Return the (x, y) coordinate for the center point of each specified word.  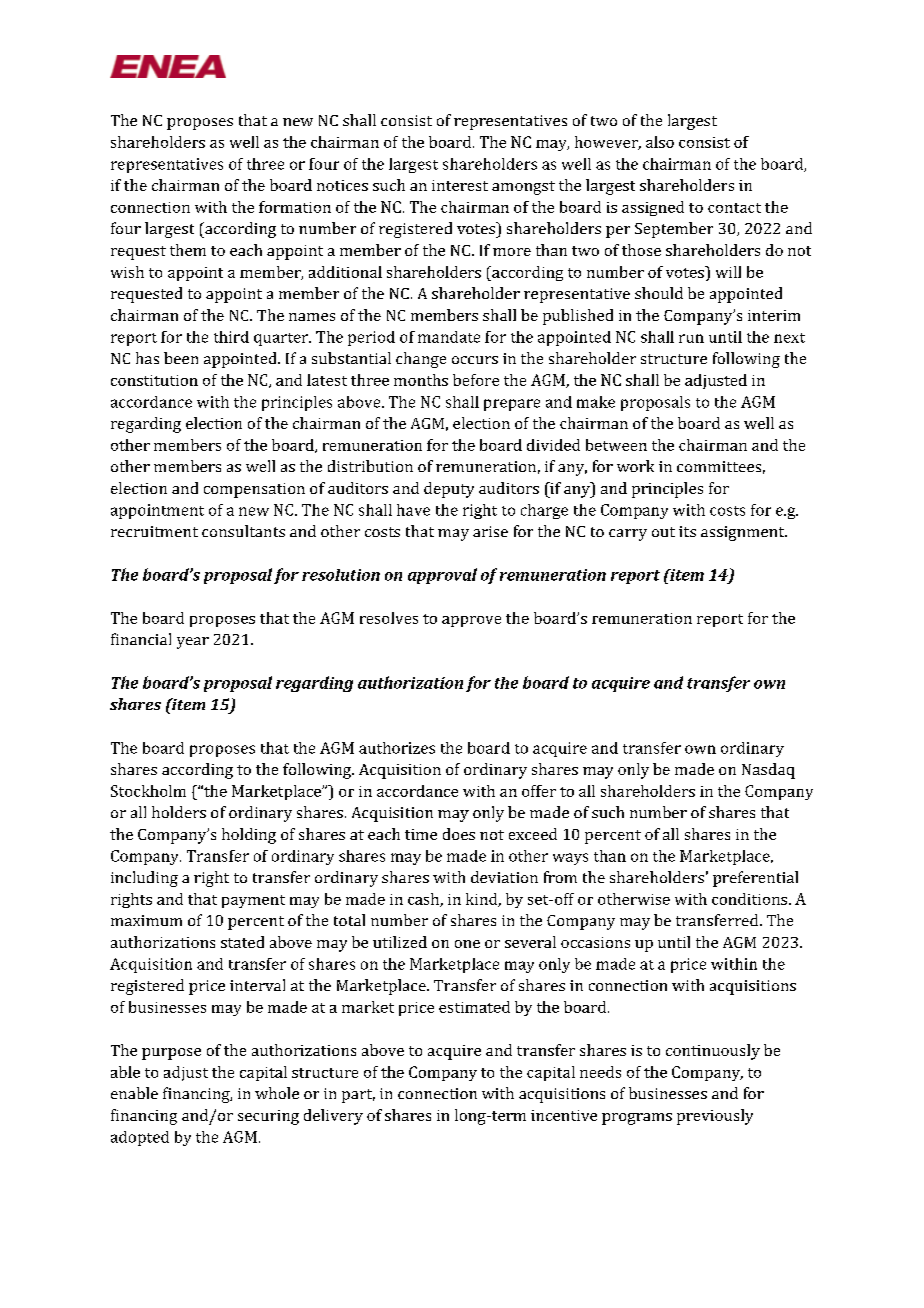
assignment (744, 533)
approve (471, 621)
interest (460, 185)
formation (295, 207)
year (193, 643)
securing (268, 1117)
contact (734, 208)
